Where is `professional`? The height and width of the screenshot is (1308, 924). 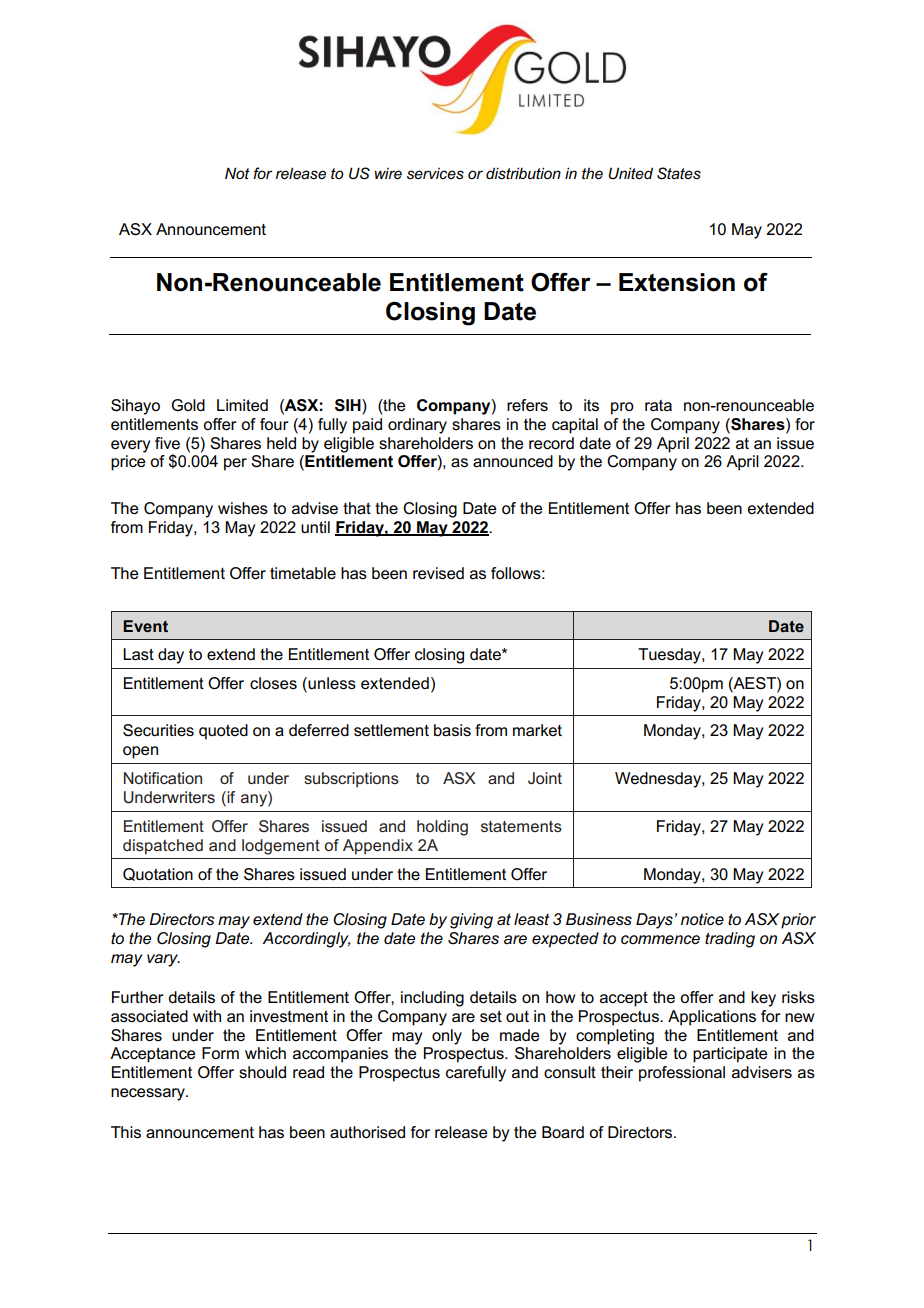 professional is located at coordinates (682, 1074).
